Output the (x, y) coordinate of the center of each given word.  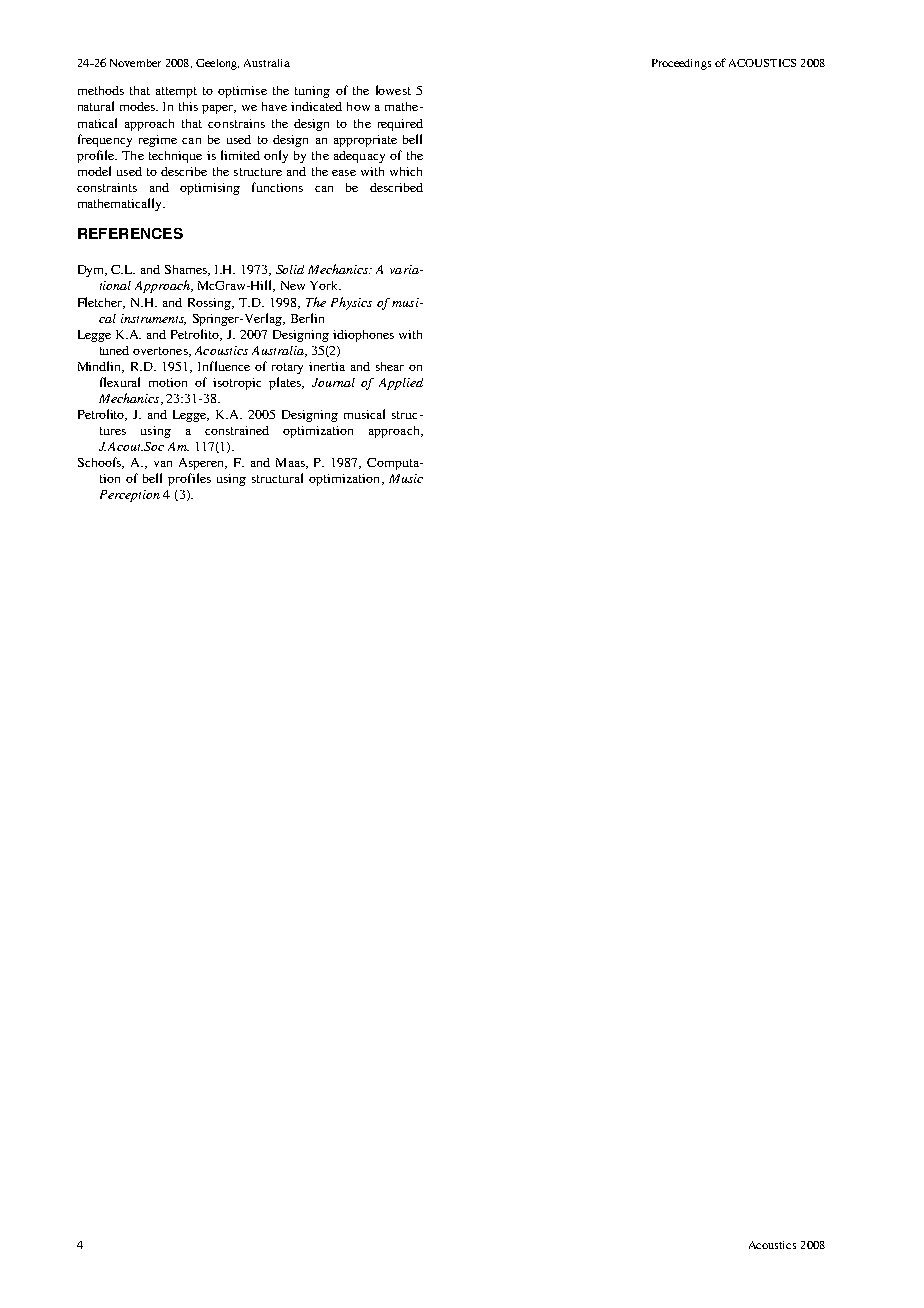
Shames (187, 270)
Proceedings (681, 64)
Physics (351, 303)
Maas (292, 463)
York (325, 285)
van (163, 464)
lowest (393, 90)
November (135, 63)
